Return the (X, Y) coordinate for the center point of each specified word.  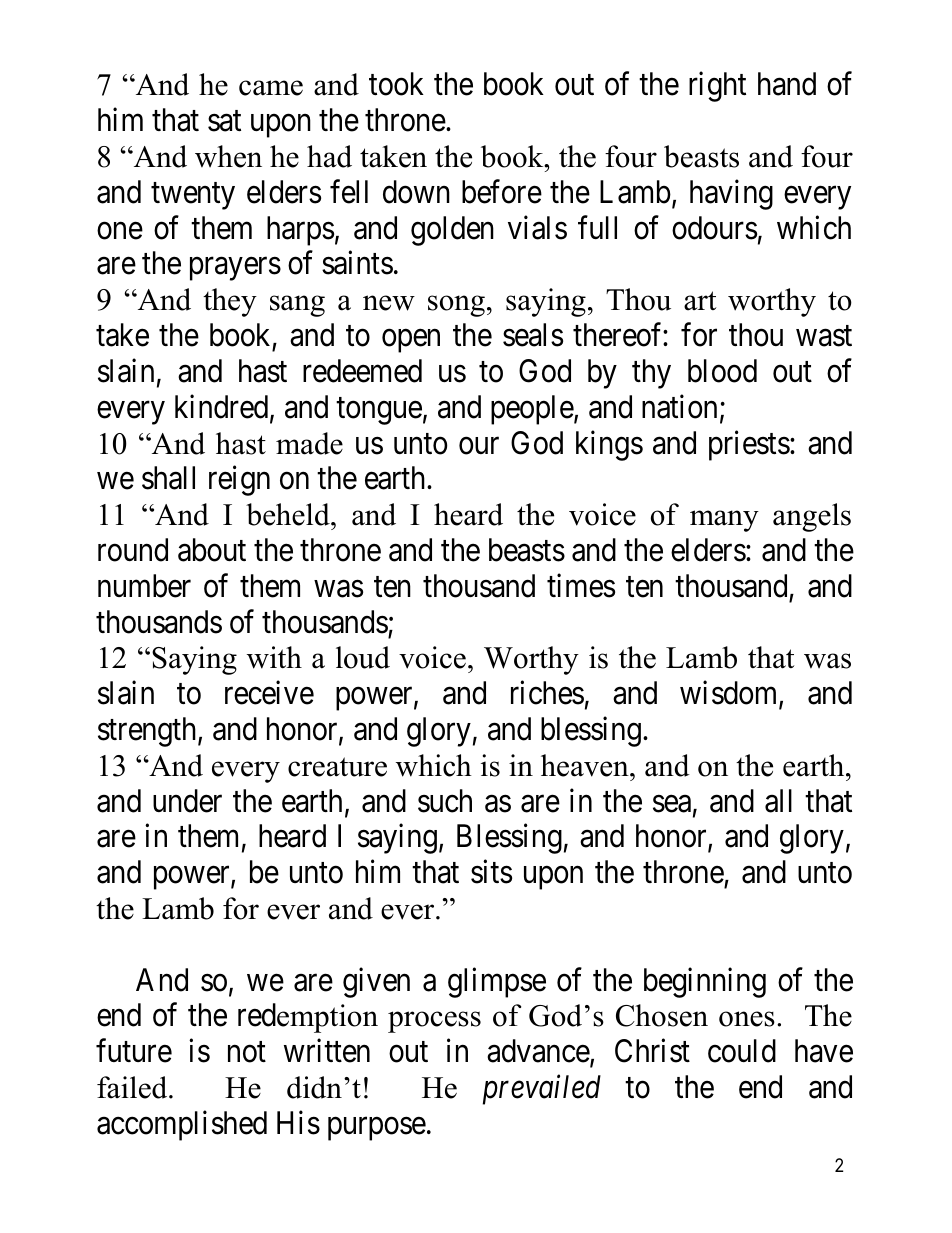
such (445, 801)
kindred (223, 407)
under (187, 801)
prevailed (542, 1090)
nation (679, 406)
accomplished (182, 1126)
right (717, 87)
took (396, 84)
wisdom (730, 694)
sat (224, 121)
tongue (379, 411)
